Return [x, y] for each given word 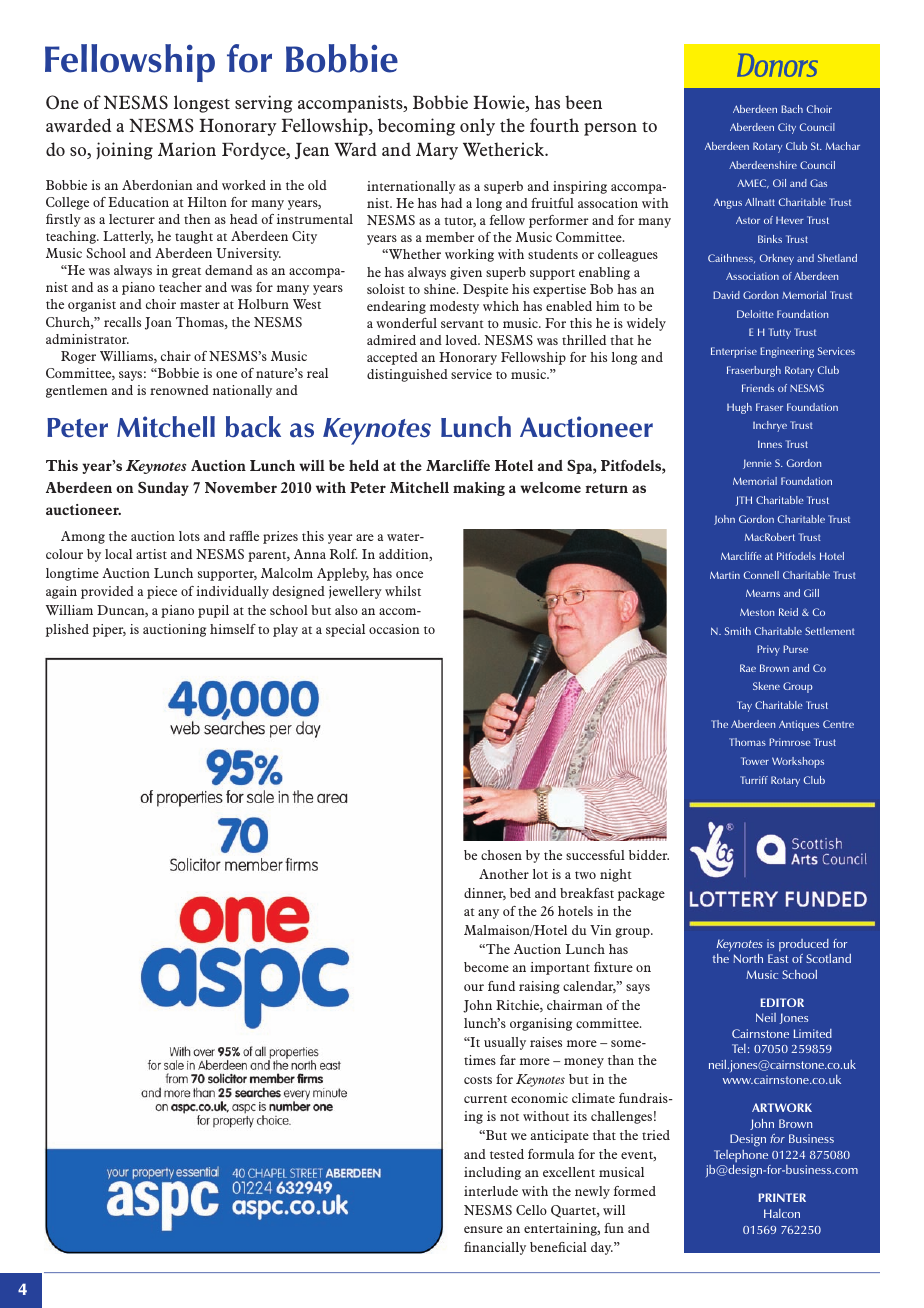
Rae [748, 668]
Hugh [739, 408]
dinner [485, 894]
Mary [437, 151]
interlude [491, 1191]
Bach [792, 109]
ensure [483, 1229]
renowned [179, 390]
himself [233, 629]
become [486, 967]
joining [124, 151]
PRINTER [782, 1197]
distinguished [407, 375]
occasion [394, 629]
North [748, 958]
